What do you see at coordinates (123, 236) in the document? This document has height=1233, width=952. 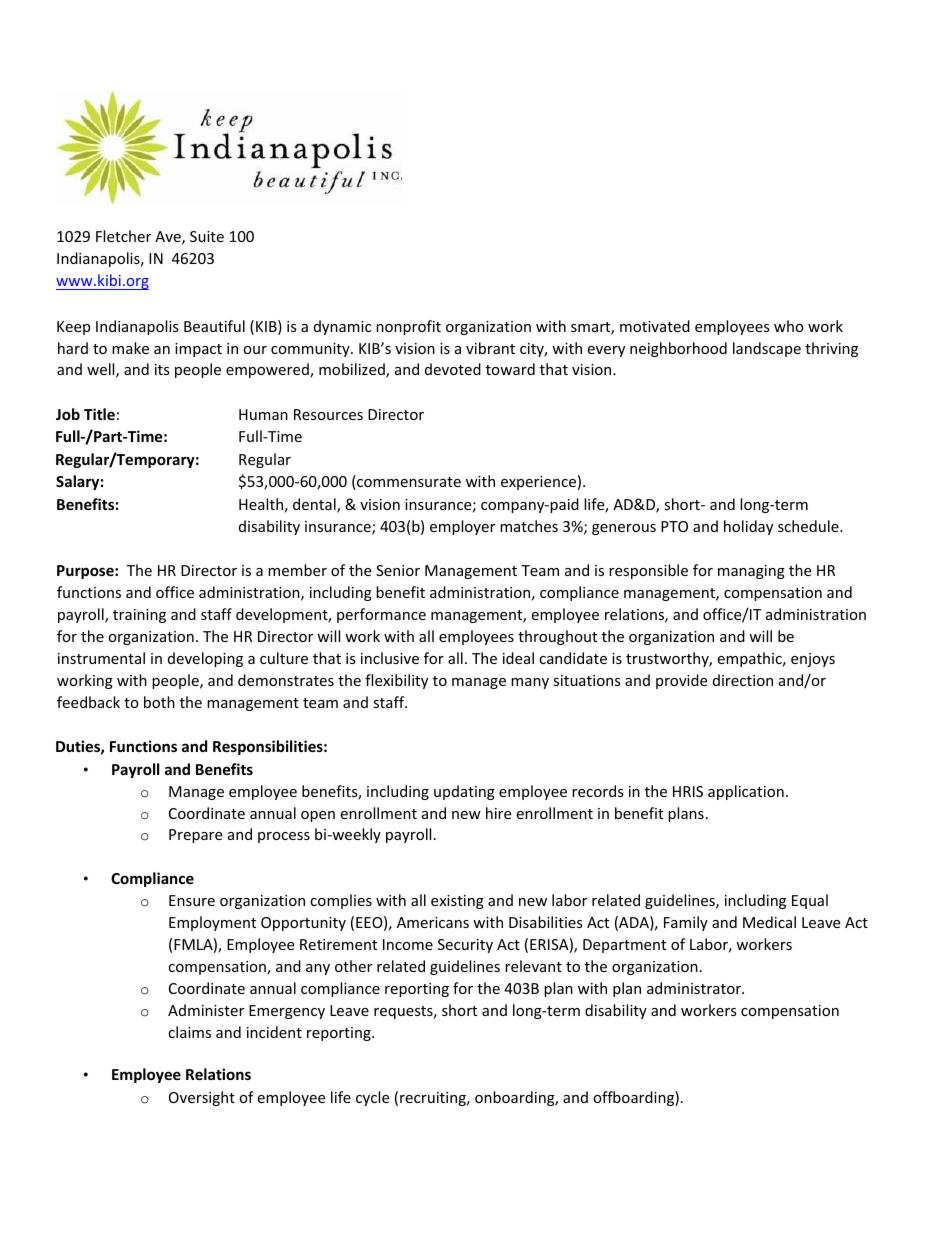 I see `Fletcher` at bounding box center [123, 236].
